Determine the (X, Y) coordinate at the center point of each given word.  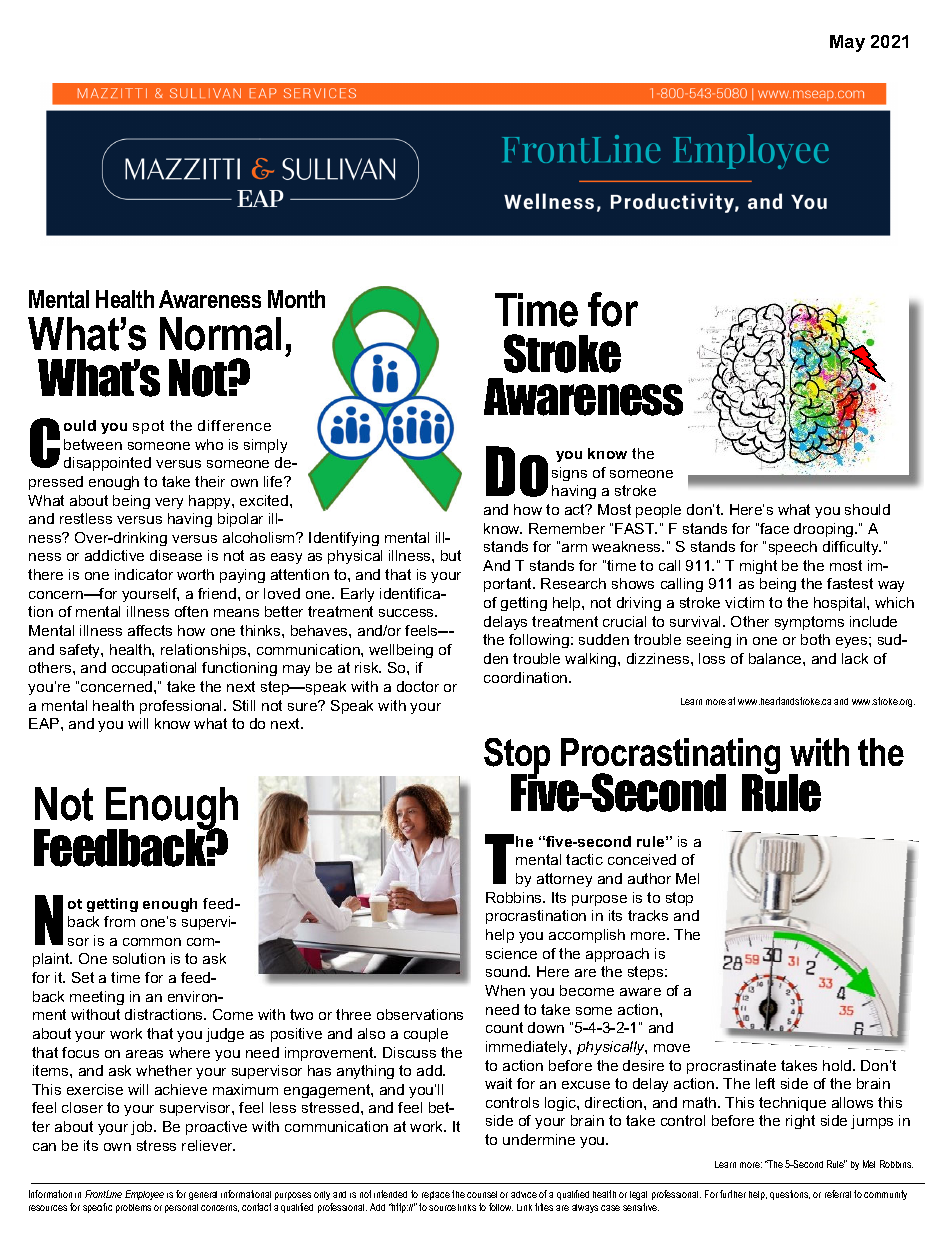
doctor (418, 686)
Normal (220, 334)
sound (507, 971)
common (152, 942)
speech (793, 548)
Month (296, 299)
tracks (648, 915)
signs (569, 474)
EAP (45, 723)
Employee (144, 1195)
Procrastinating (670, 757)
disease (176, 555)
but (451, 555)
